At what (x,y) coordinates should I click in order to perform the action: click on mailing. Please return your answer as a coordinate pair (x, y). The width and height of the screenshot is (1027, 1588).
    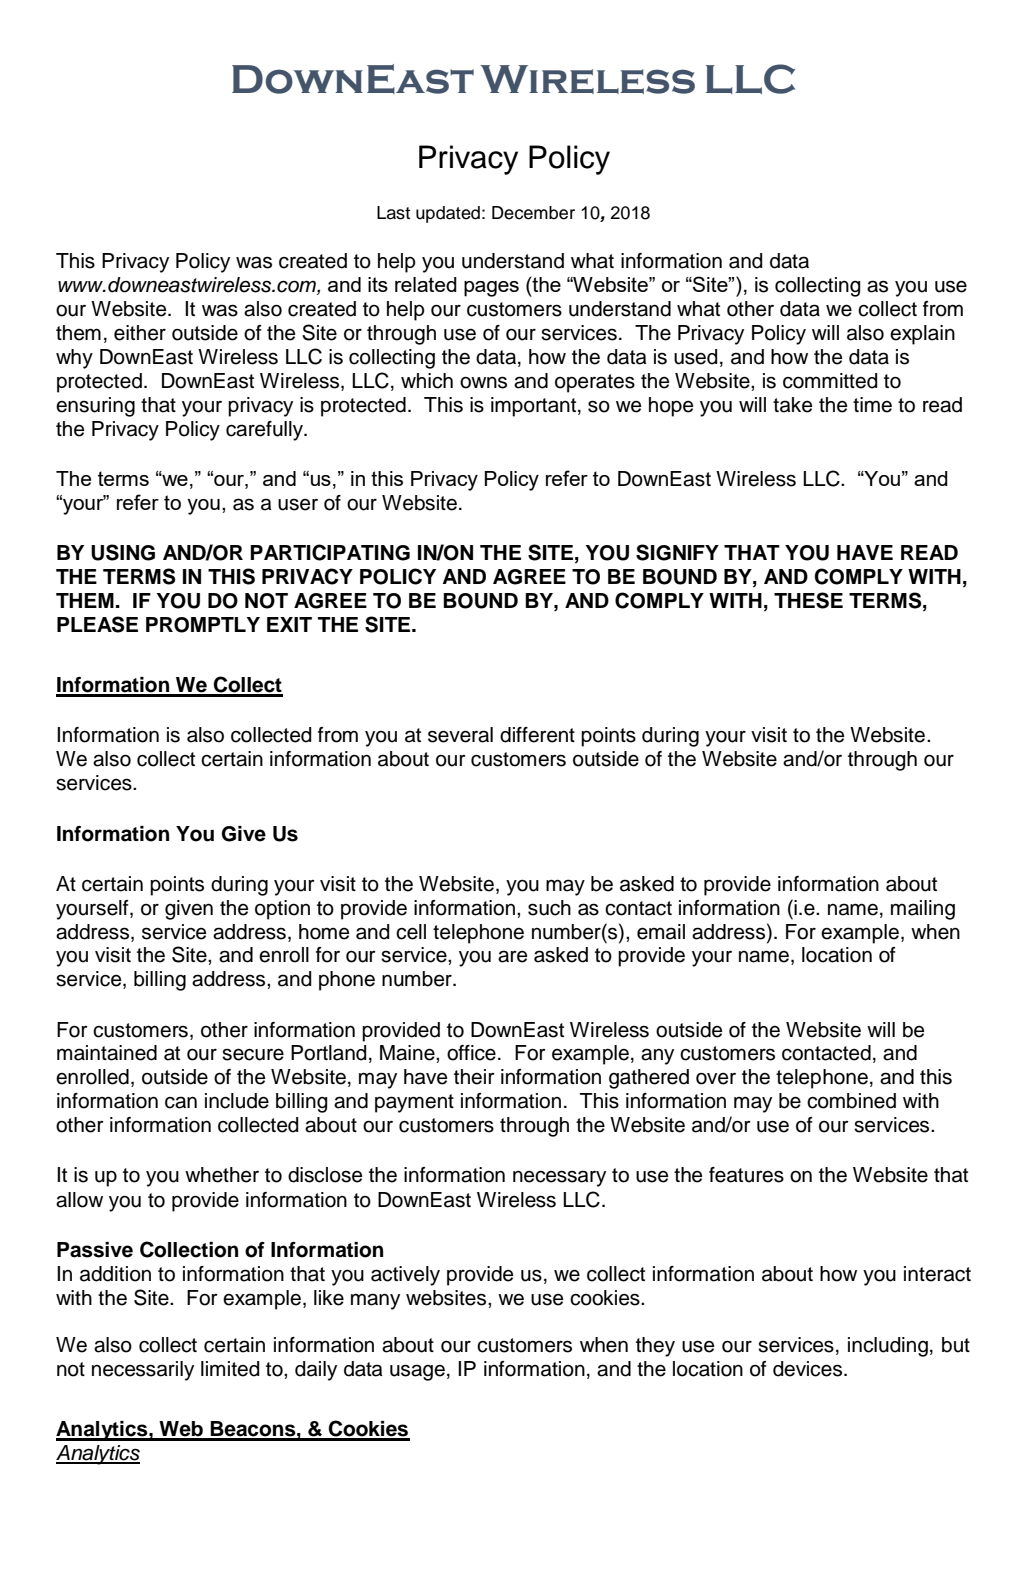
    Looking at the image, I should click on (923, 910).
